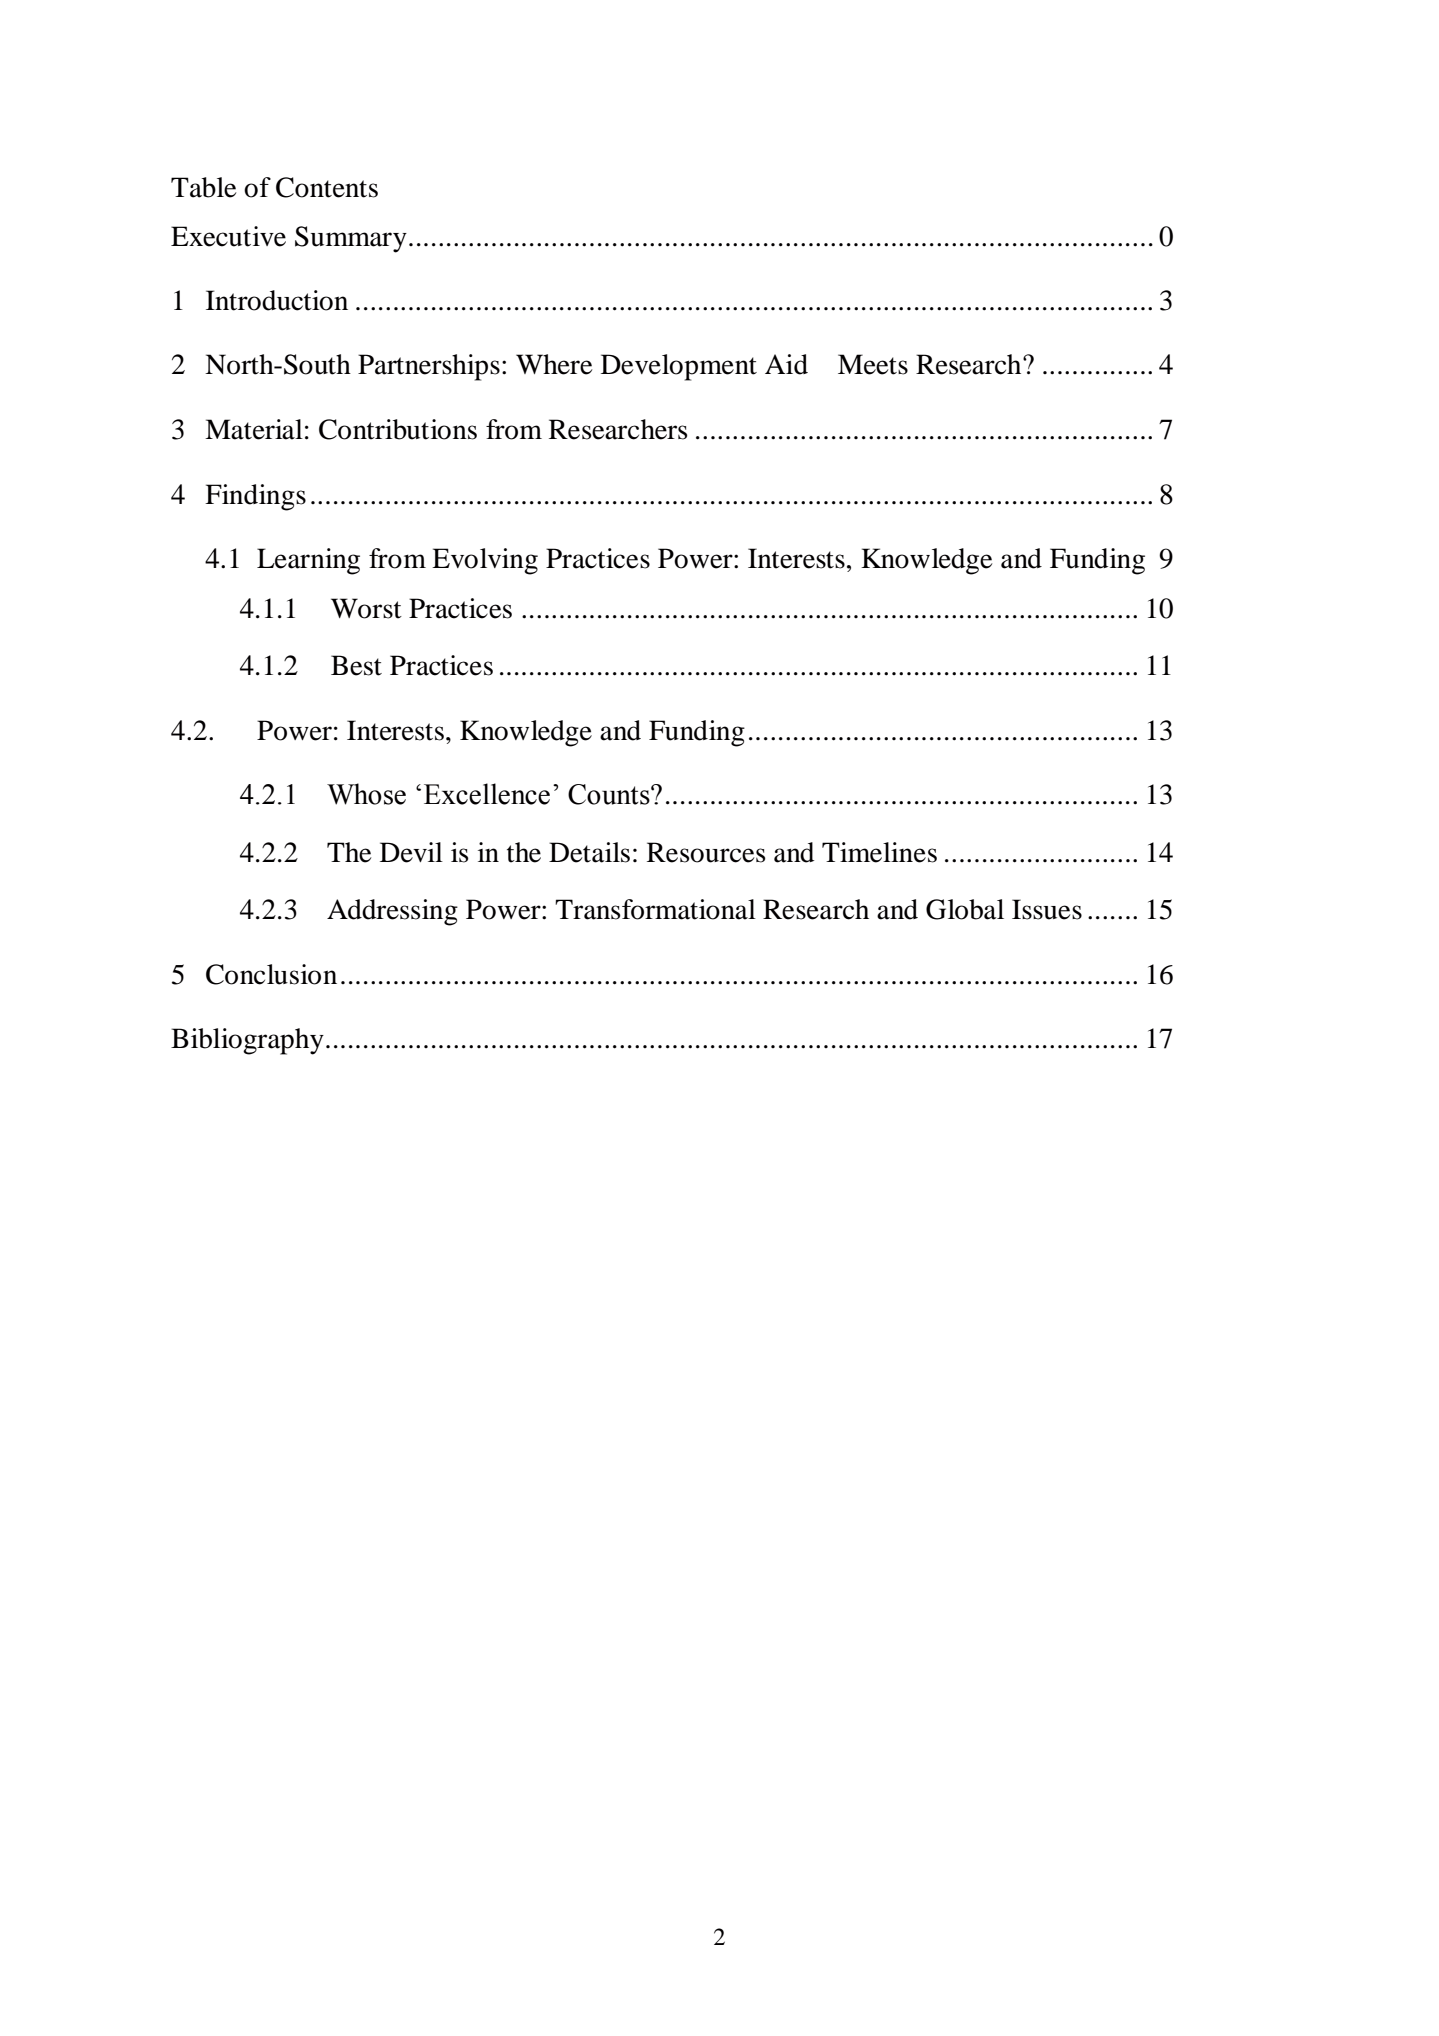 This document has height=2036, width=1439. What do you see at coordinates (786, 364) in the document?
I see `Aid` at bounding box center [786, 364].
